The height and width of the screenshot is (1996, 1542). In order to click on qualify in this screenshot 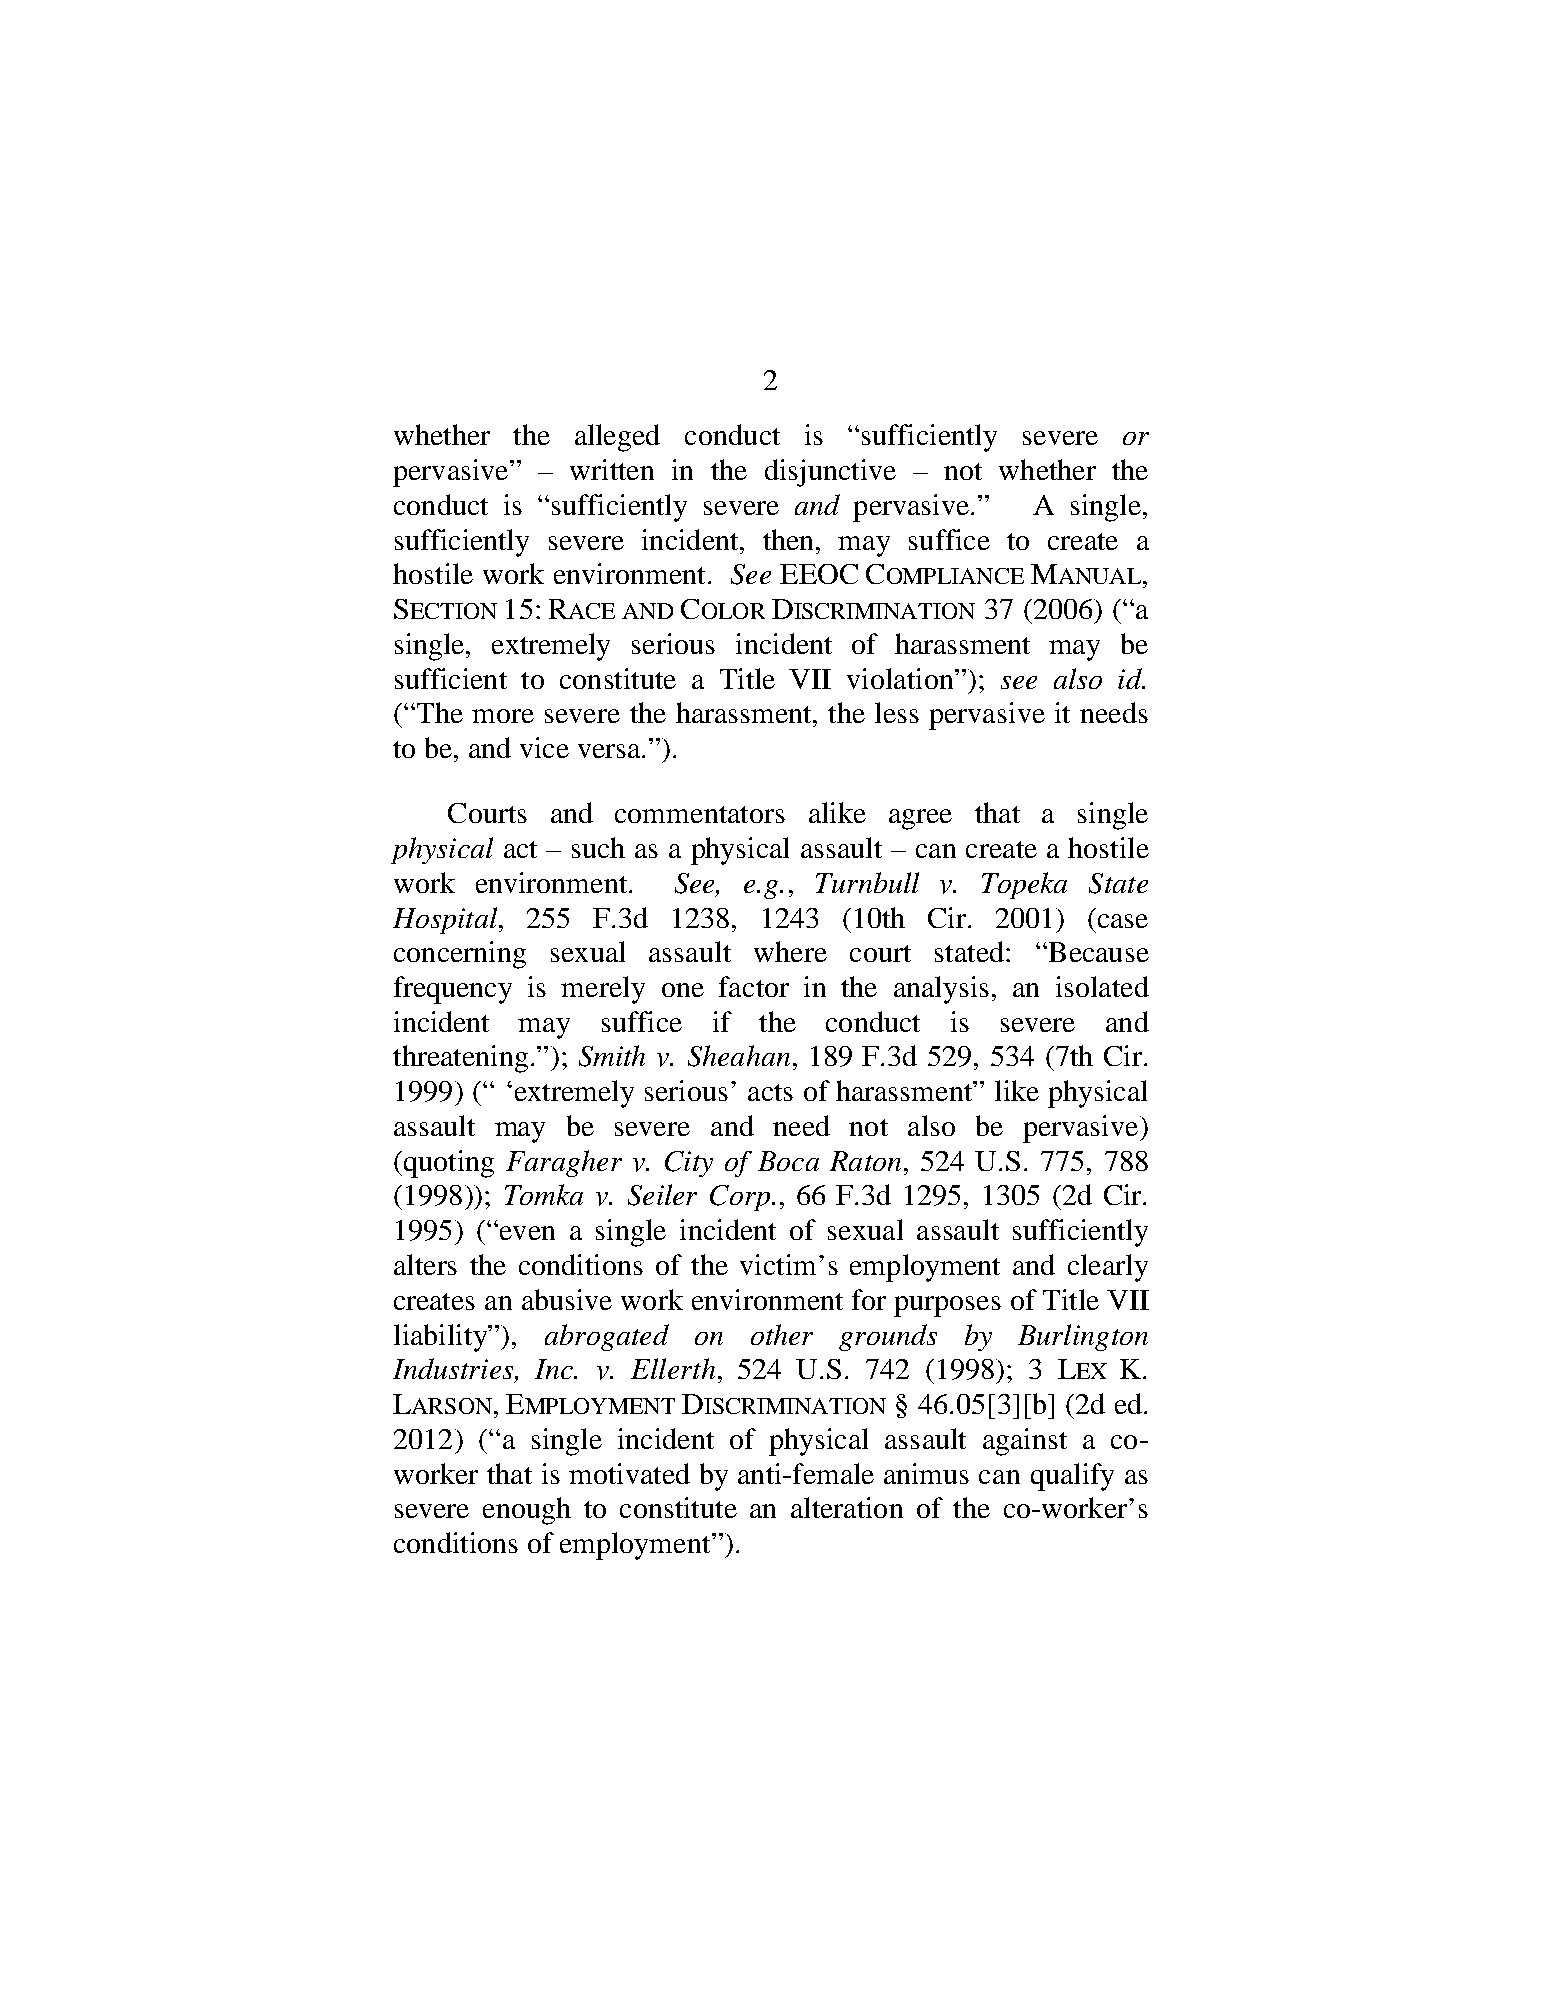, I will do `click(1072, 1477)`.
